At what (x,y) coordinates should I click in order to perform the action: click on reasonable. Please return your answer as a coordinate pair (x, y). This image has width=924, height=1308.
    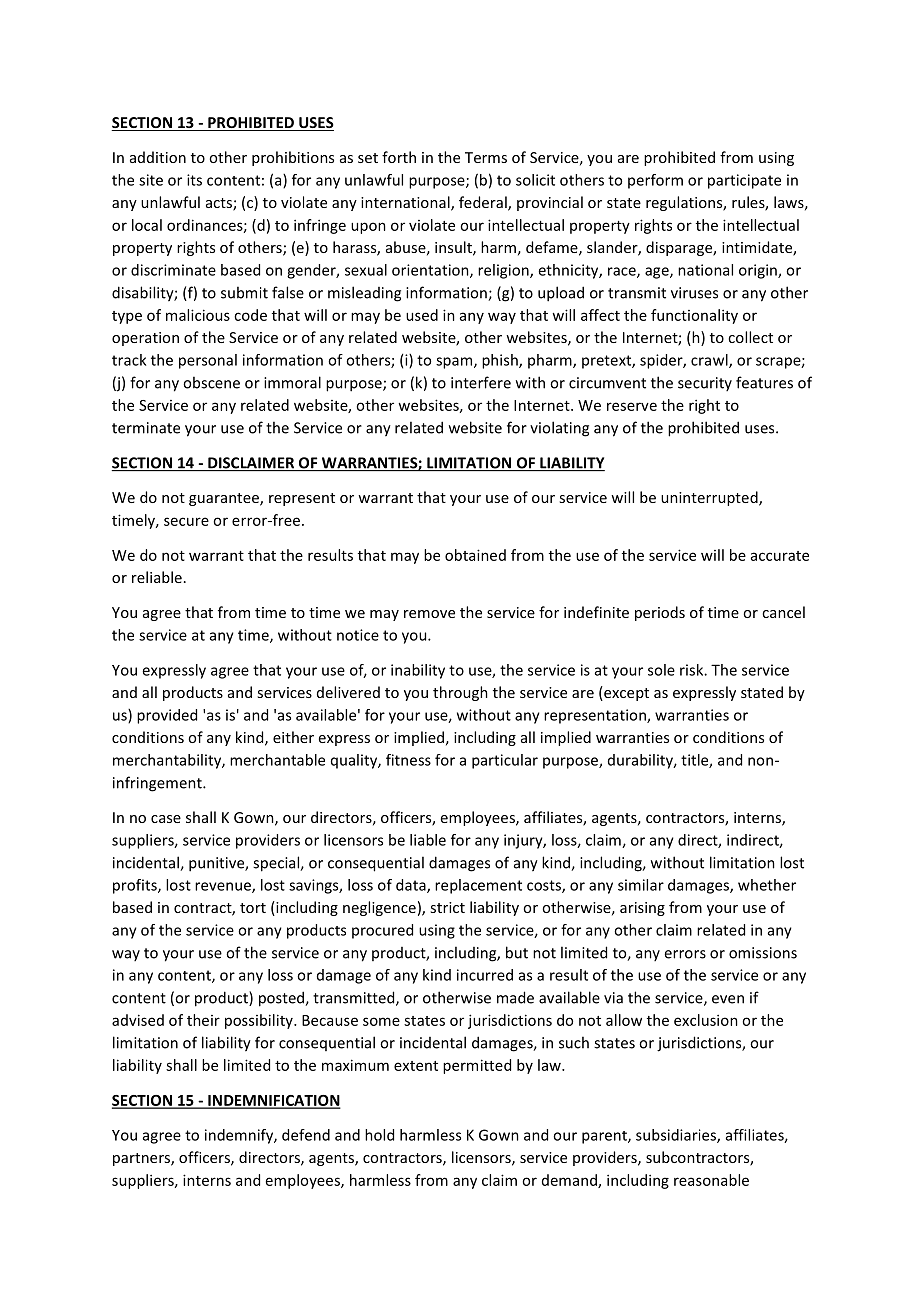
    Looking at the image, I should click on (711, 1180).
